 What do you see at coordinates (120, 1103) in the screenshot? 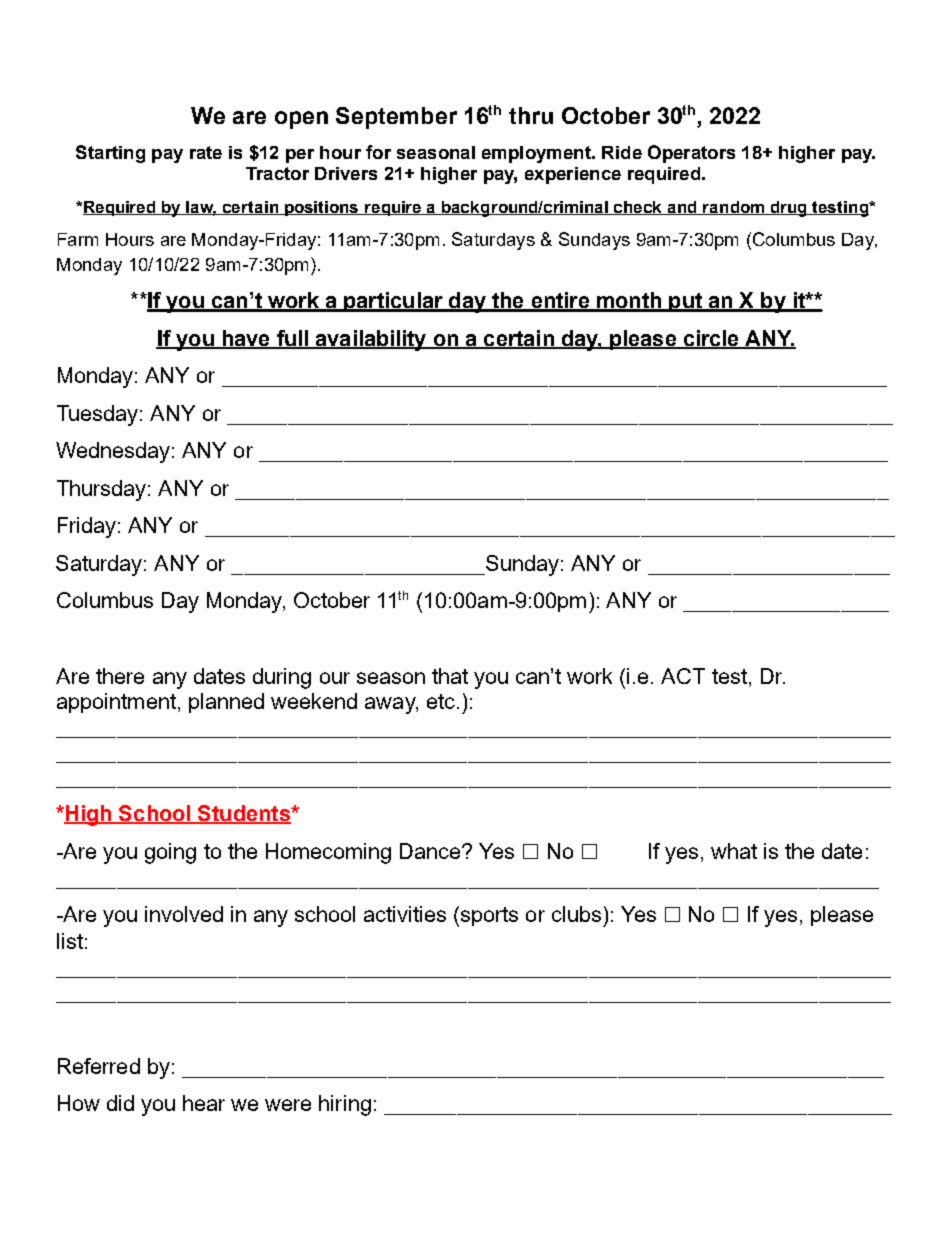
I see `did` at bounding box center [120, 1103].
